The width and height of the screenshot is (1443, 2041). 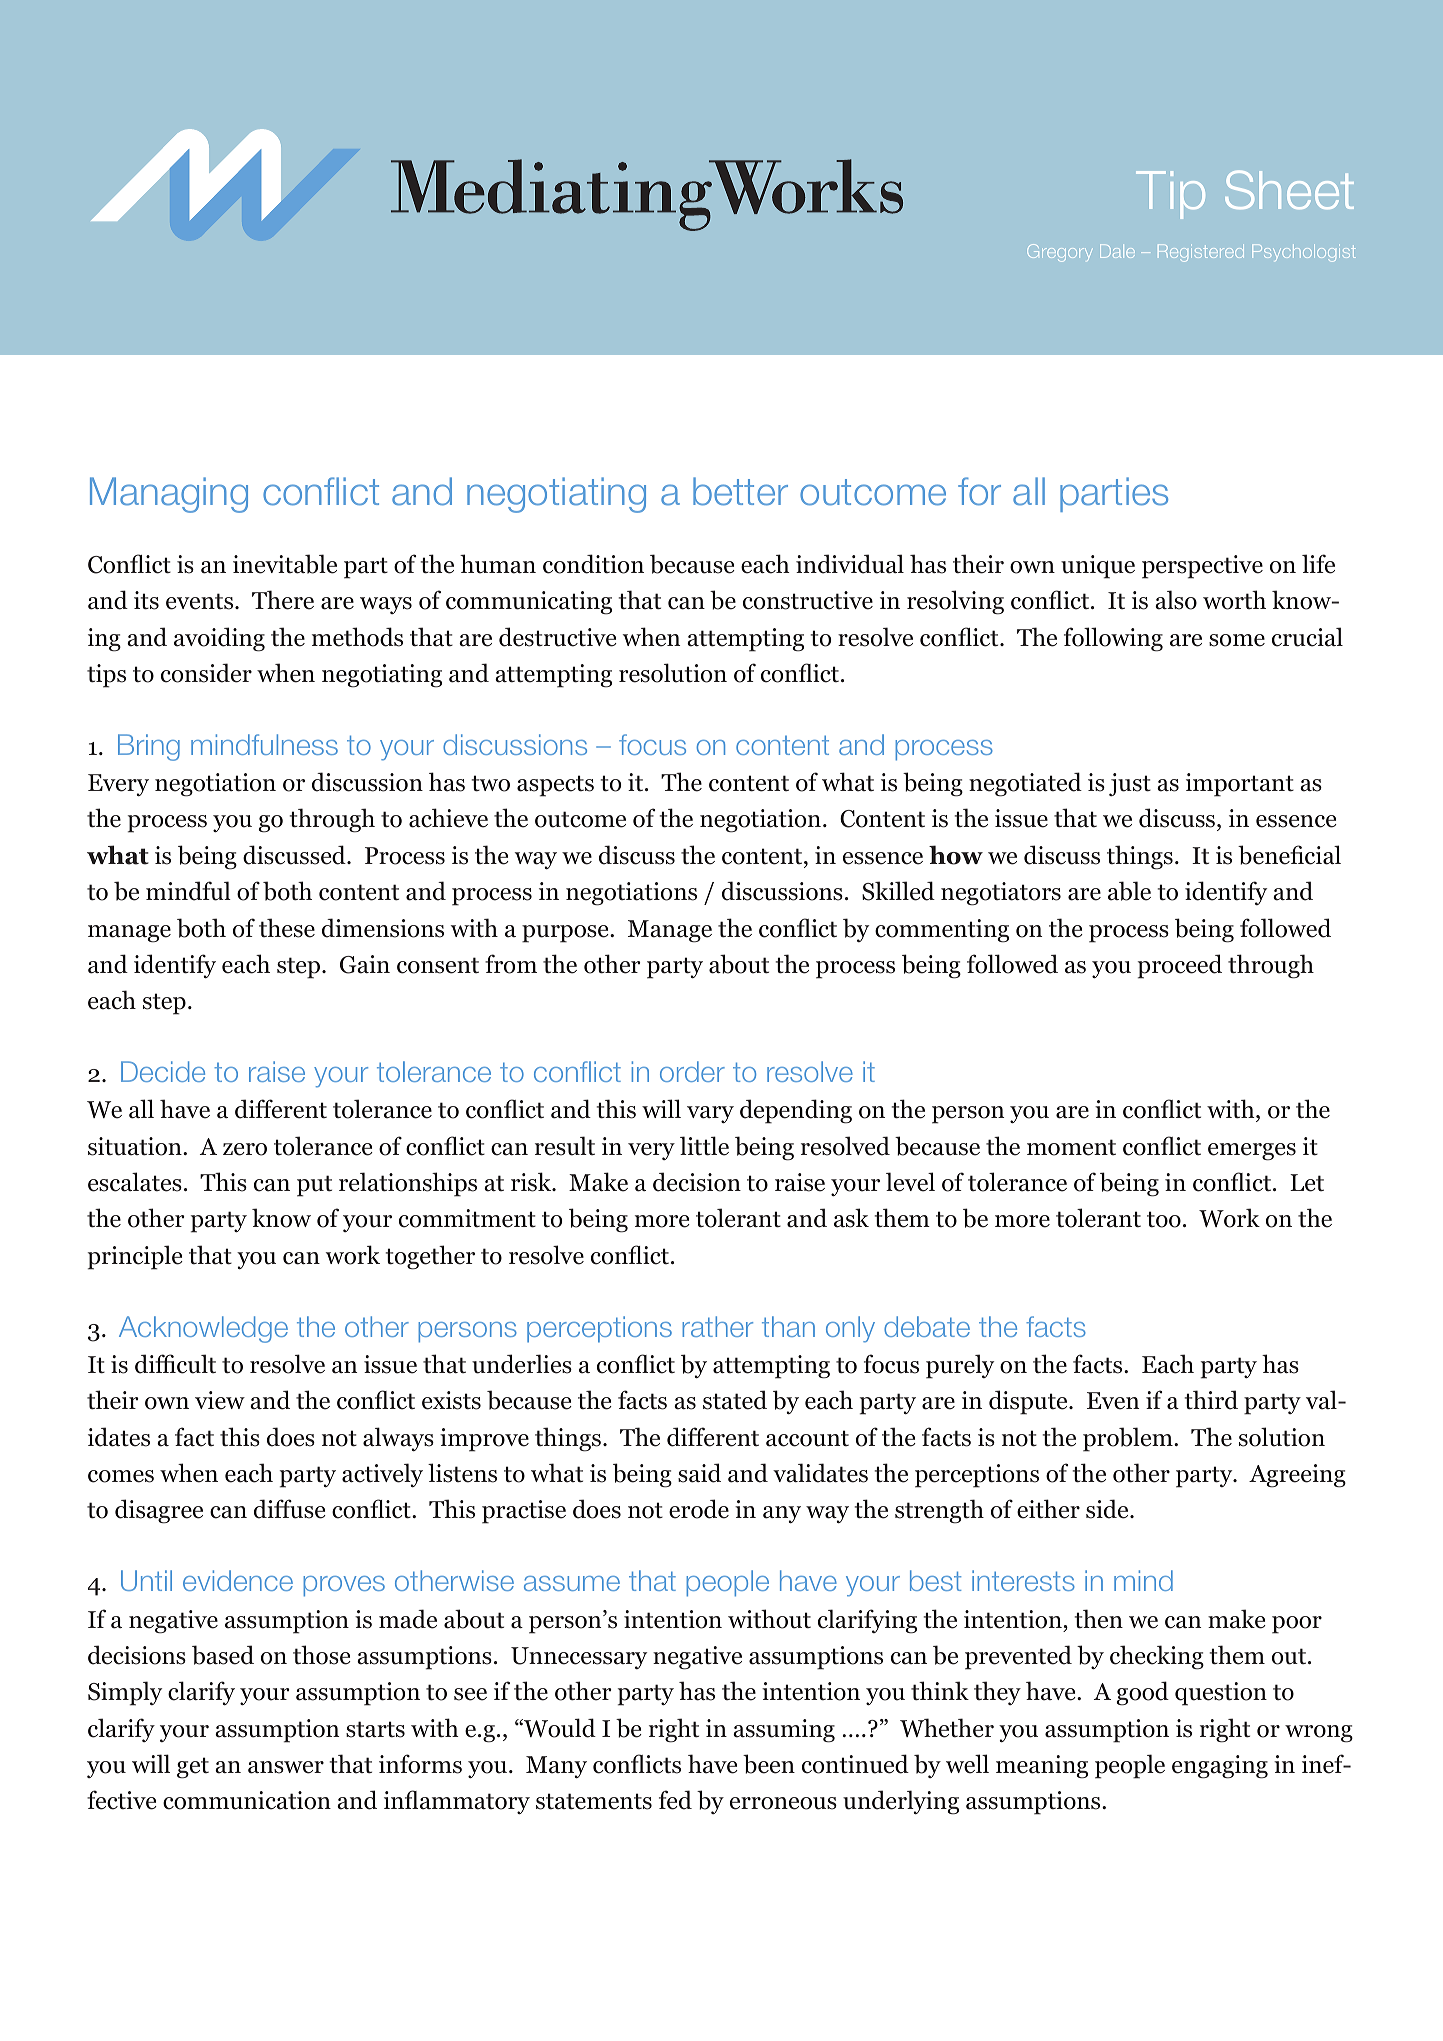 What do you see at coordinates (1201, 253) in the screenshot?
I see `Registered` at bounding box center [1201, 253].
